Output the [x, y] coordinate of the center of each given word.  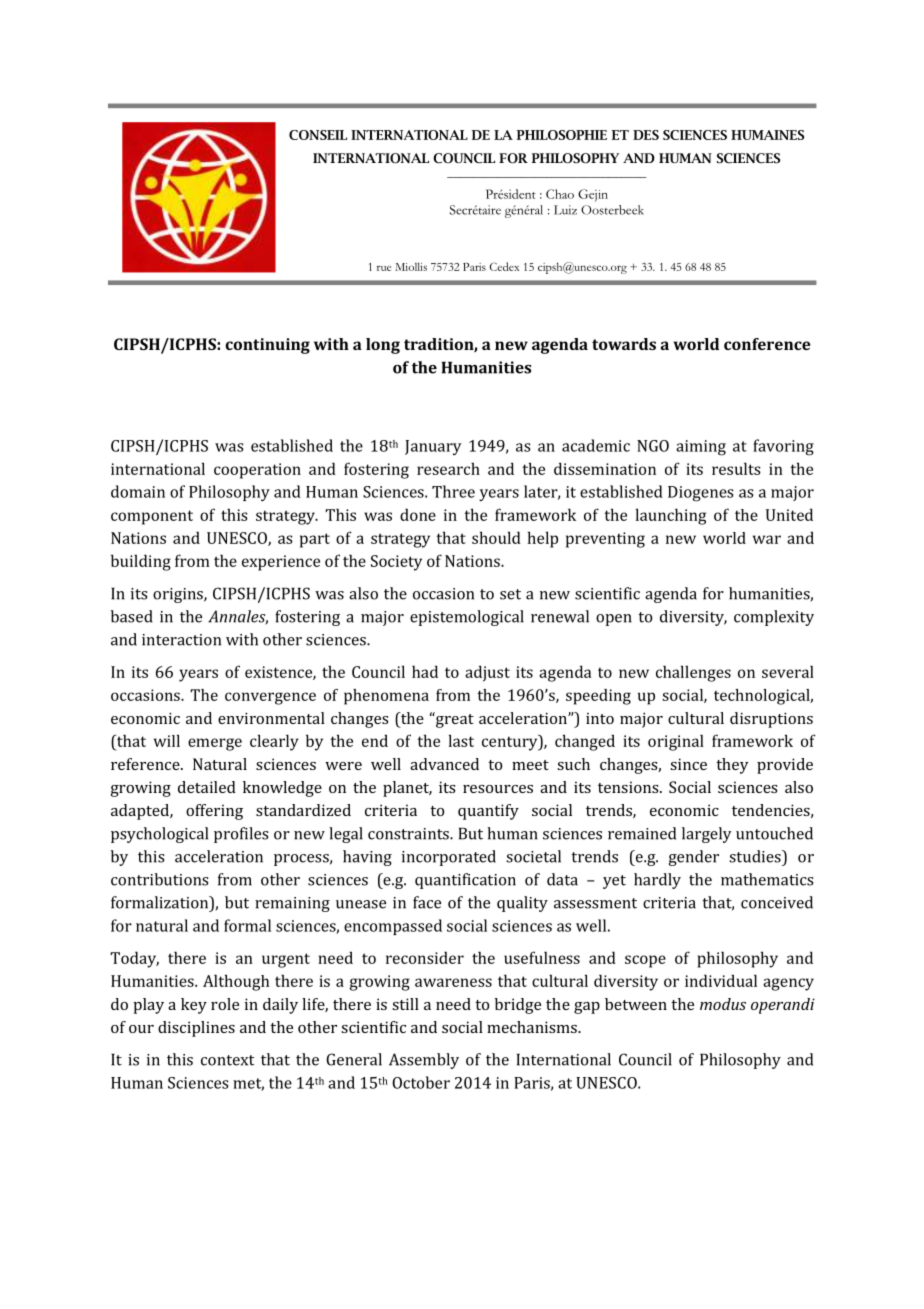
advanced [444, 764]
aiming [701, 448]
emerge [215, 744]
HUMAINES [767, 135]
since [688, 764]
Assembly [424, 1061]
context [227, 1060]
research [448, 468]
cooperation [257, 471]
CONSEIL [318, 135]
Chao [560, 194]
